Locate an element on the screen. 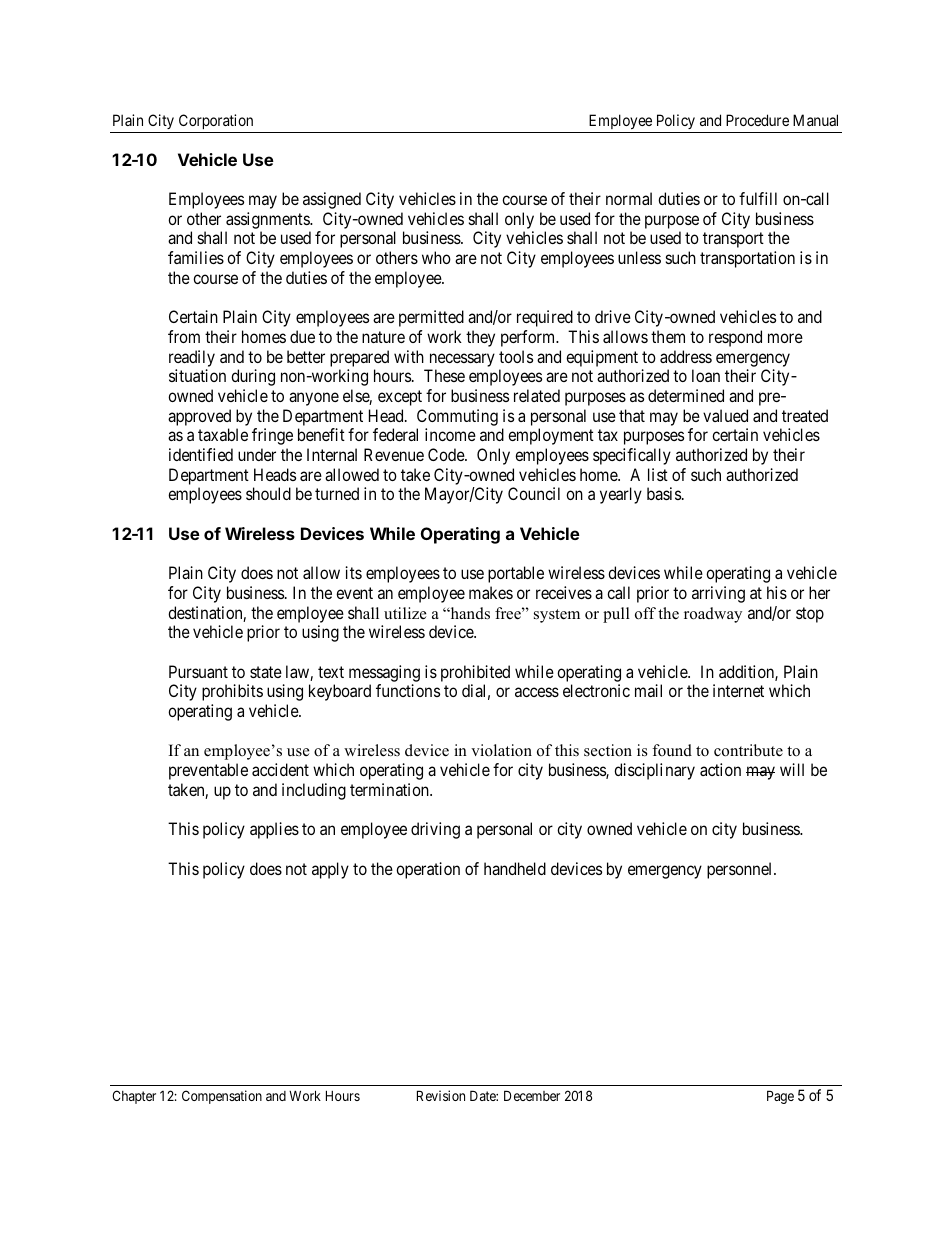  Procedure is located at coordinates (757, 120).
